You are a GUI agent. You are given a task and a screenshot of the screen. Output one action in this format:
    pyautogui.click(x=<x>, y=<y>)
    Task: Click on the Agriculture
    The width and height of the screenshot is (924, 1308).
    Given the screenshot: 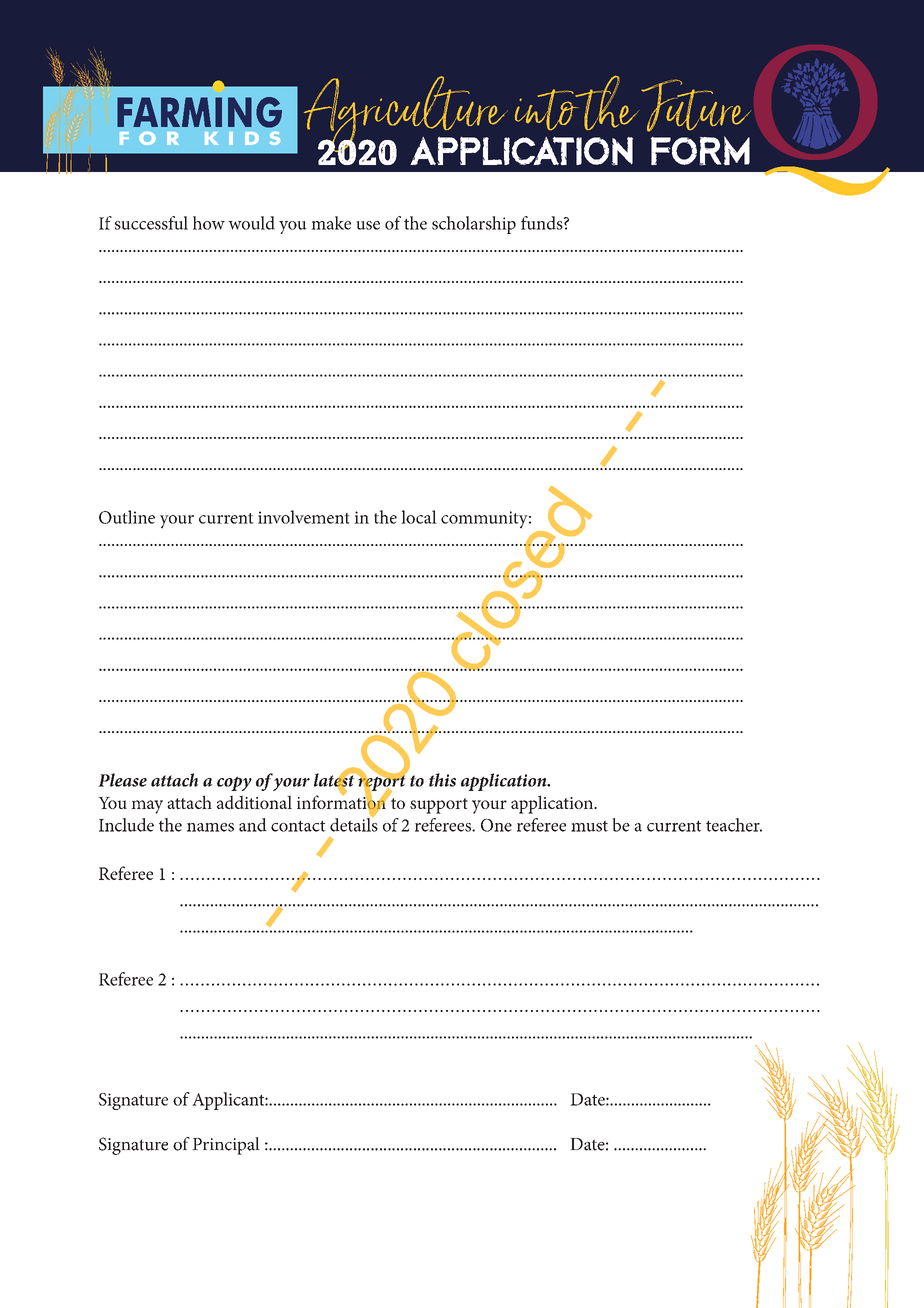 What is the action you would take?
    pyautogui.click(x=407, y=115)
